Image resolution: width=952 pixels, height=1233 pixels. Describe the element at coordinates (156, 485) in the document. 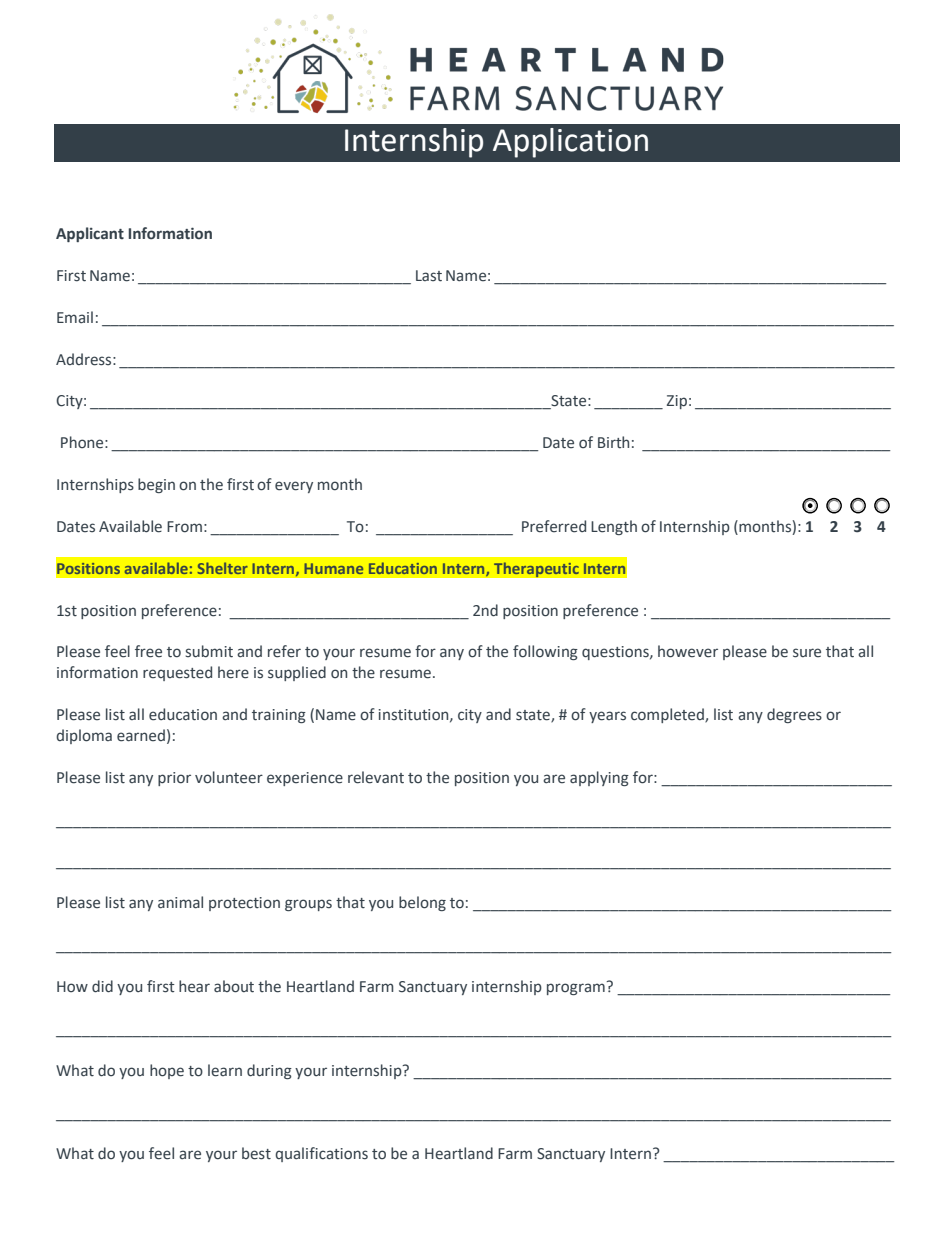

I see `begin` at that location.
